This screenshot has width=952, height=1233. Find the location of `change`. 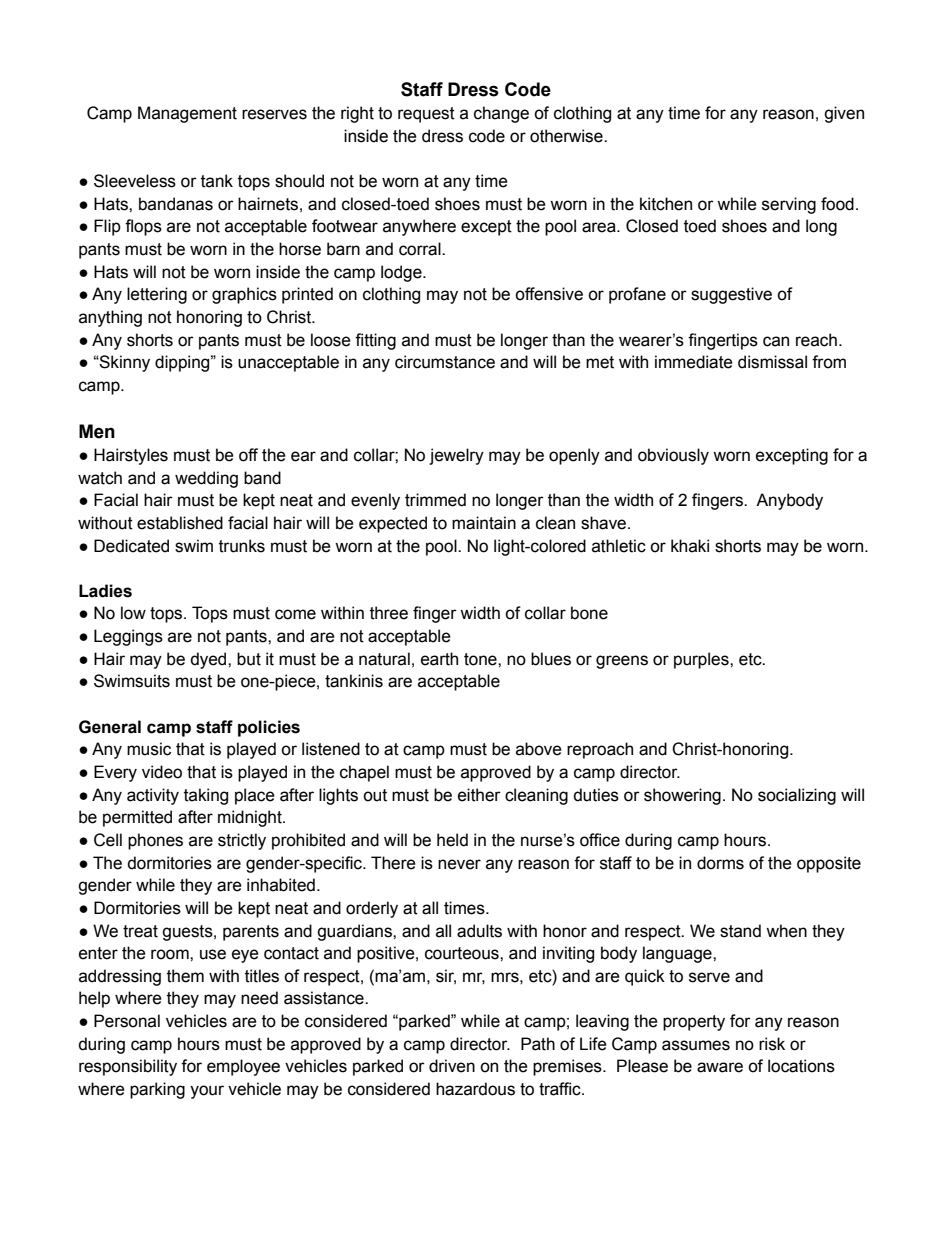

change is located at coordinates (501, 114).
